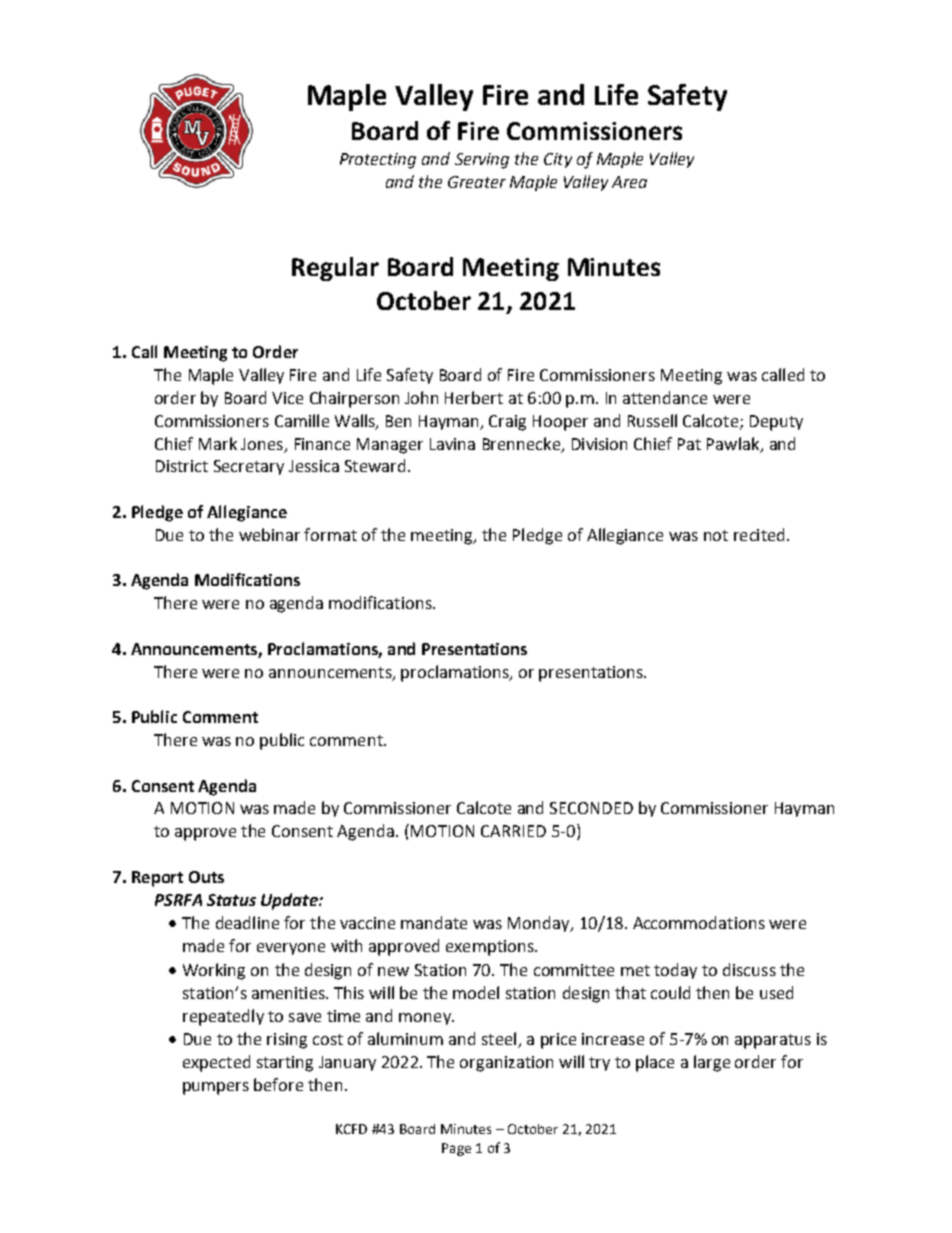 The height and width of the screenshot is (1233, 952). What do you see at coordinates (716, 535) in the screenshot?
I see `not` at bounding box center [716, 535].
